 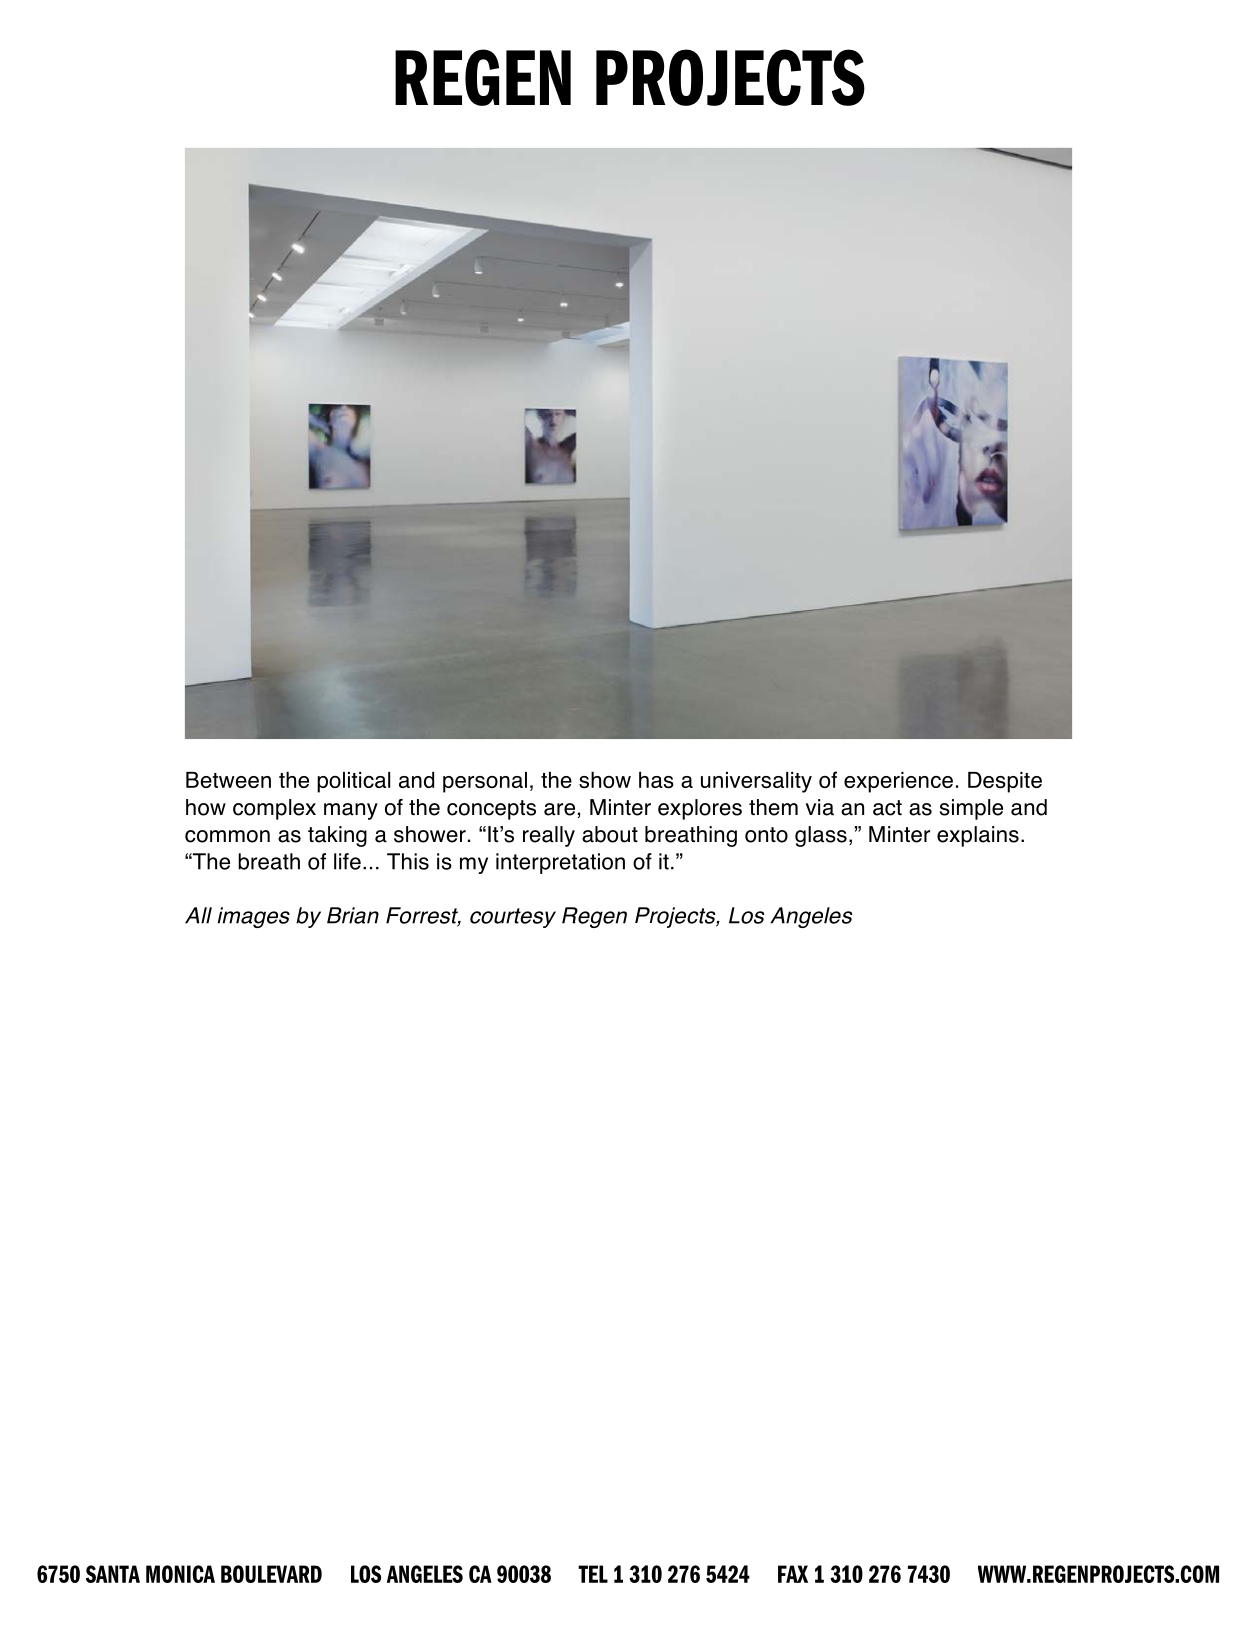 What do you see at coordinates (254, 917) in the image?
I see `images` at bounding box center [254, 917].
